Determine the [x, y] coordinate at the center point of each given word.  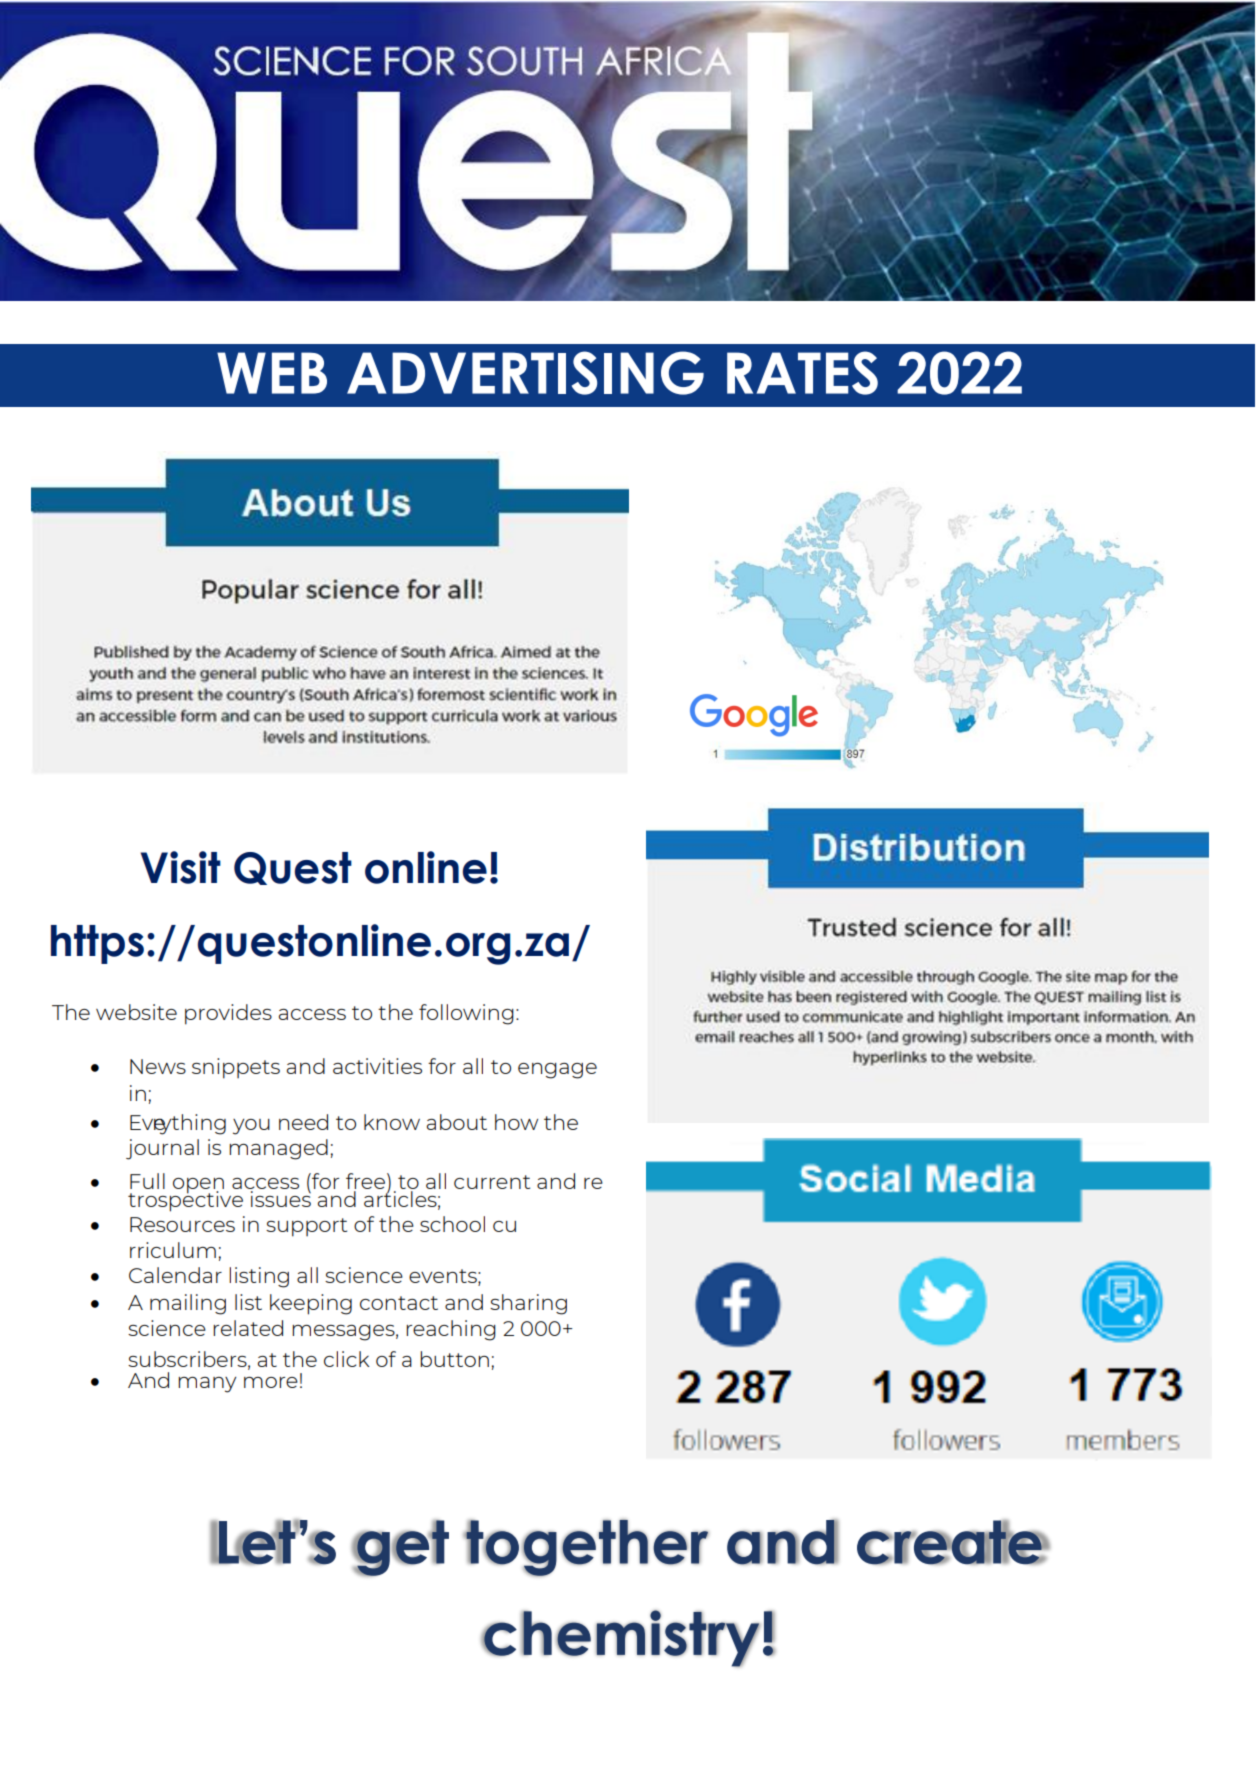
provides [228, 1014]
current [492, 1182]
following [466, 1014]
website [136, 1012]
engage [557, 1071]
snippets [236, 1068]
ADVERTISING [525, 373]
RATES [802, 373]
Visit [180, 867]
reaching [451, 1330]
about [457, 1122]
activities [377, 1066]
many [207, 1385]
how [516, 1122]
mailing [188, 1304]
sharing [528, 1304]
